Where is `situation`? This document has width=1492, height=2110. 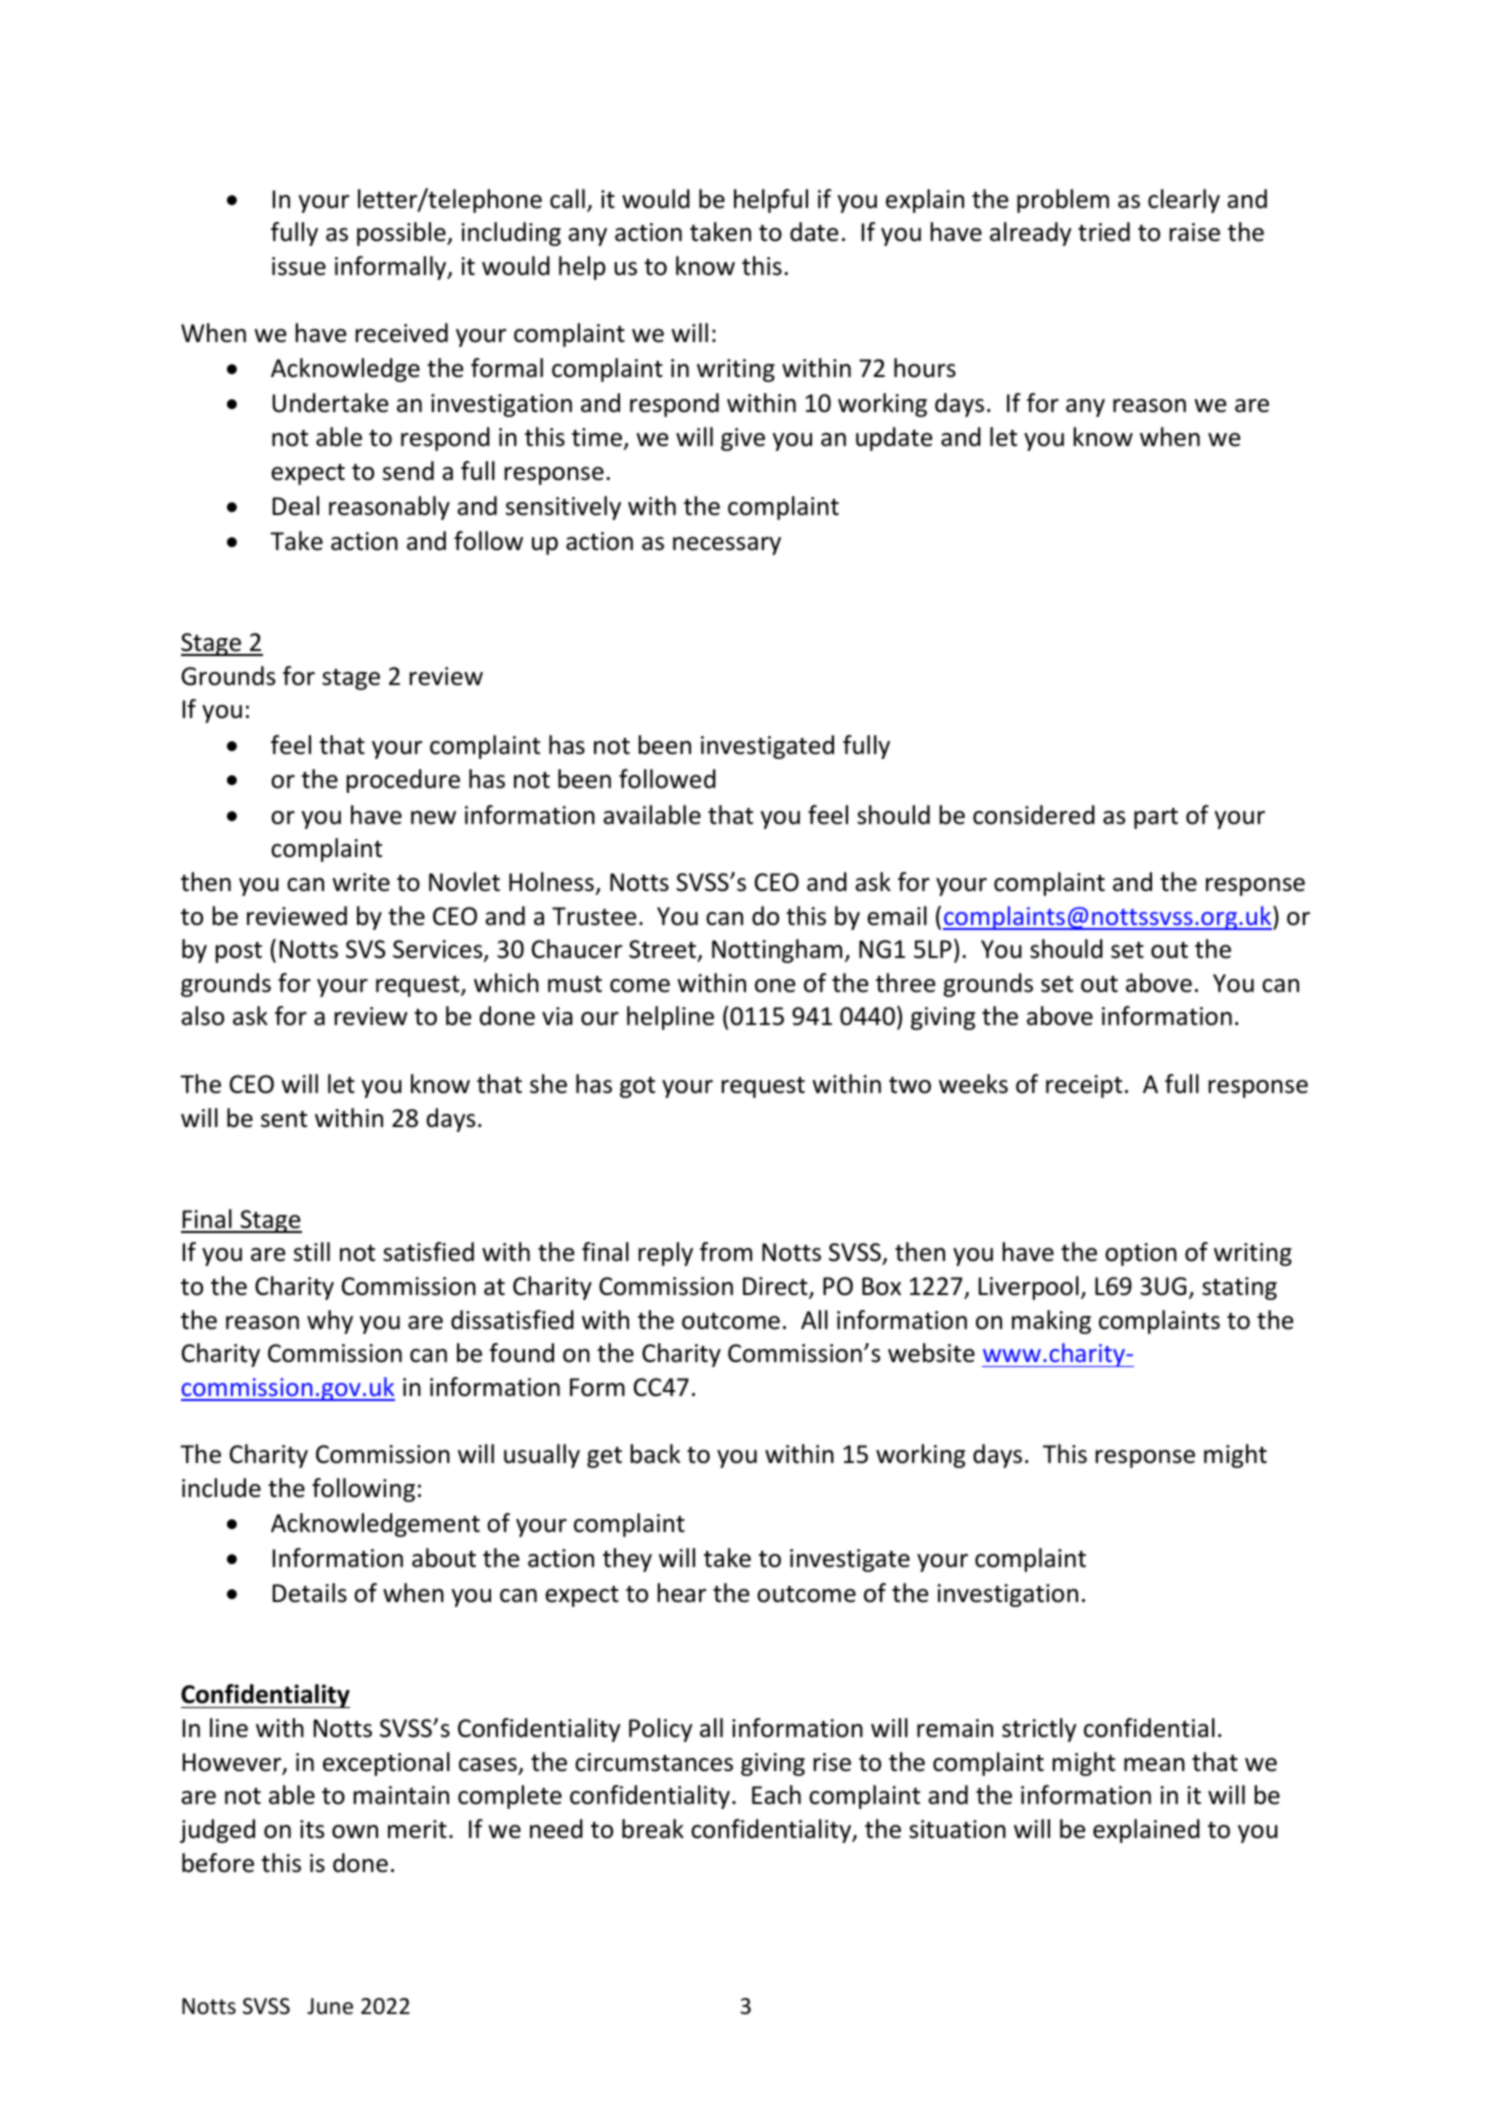 situation is located at coordinates (957, 1829).
